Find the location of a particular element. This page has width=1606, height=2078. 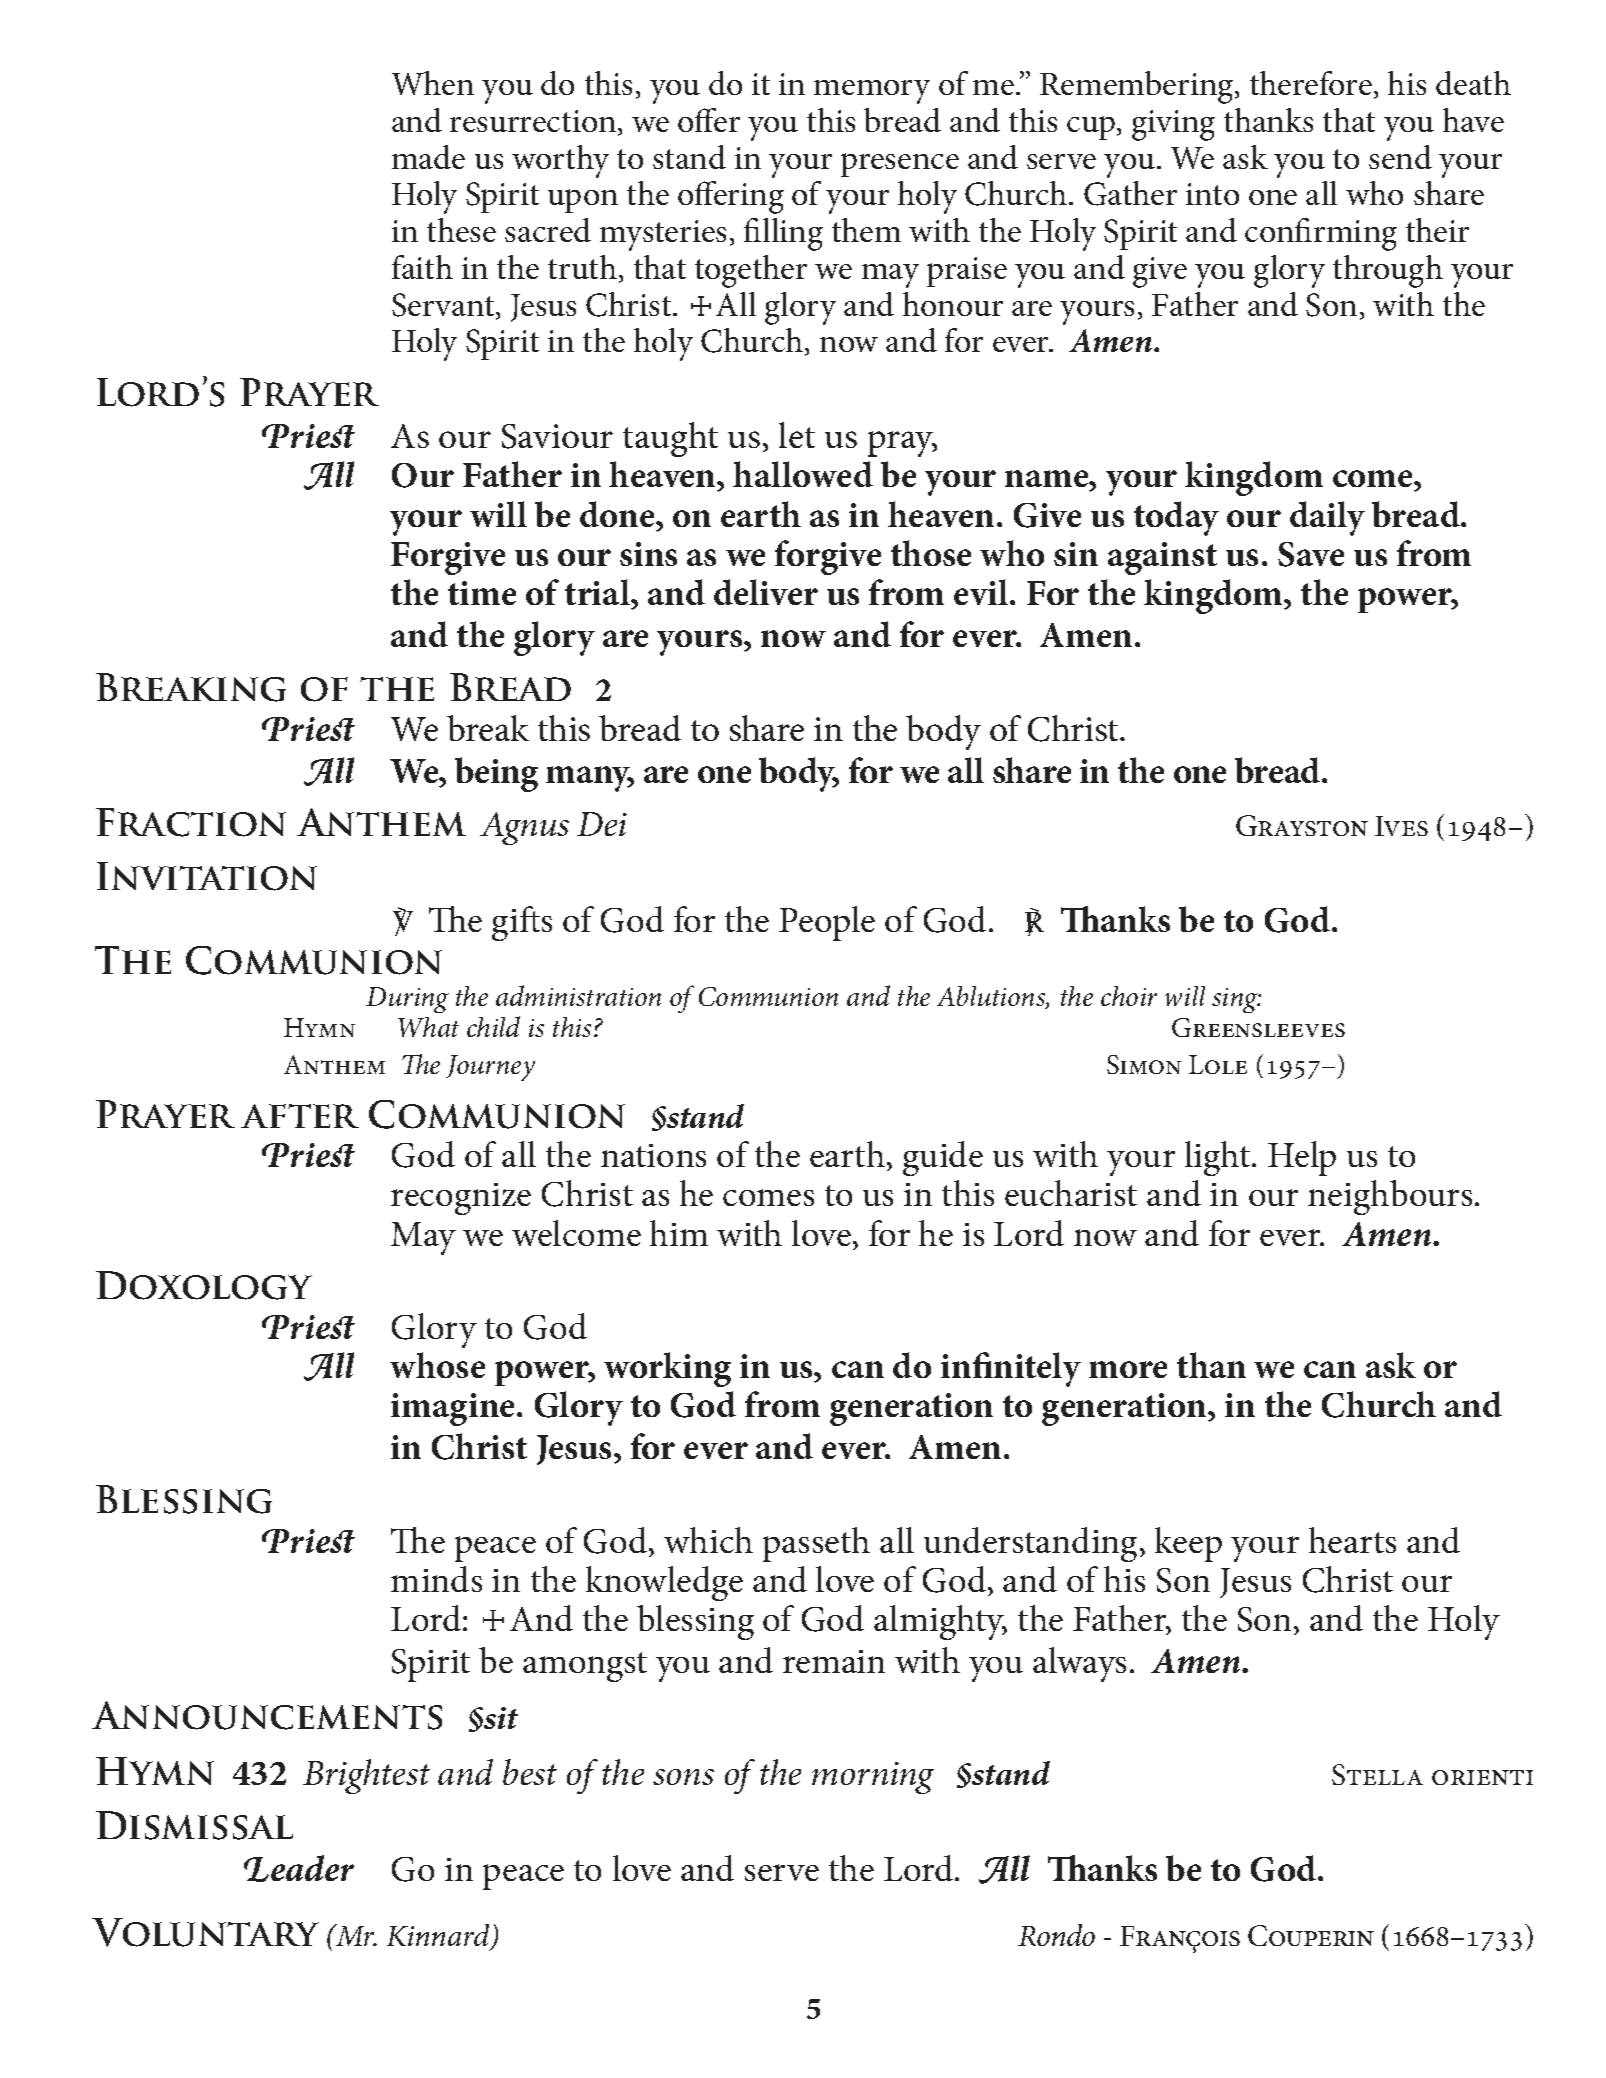

made is located at coordinates (428, 157).
